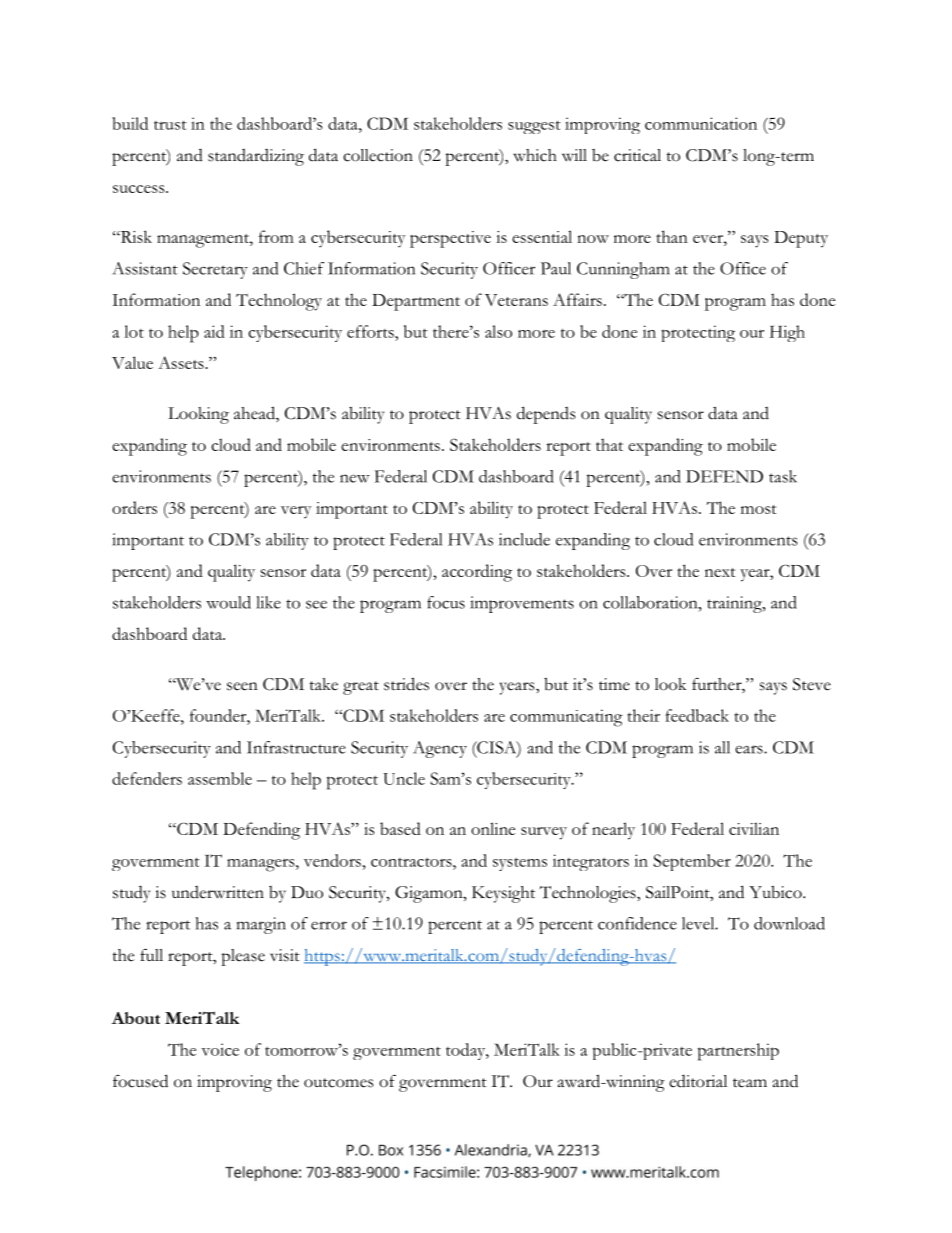 This document has width=952, height=1233. Describe the element at coordinates (220, 1049) in the document. I see `voice` at that location.
